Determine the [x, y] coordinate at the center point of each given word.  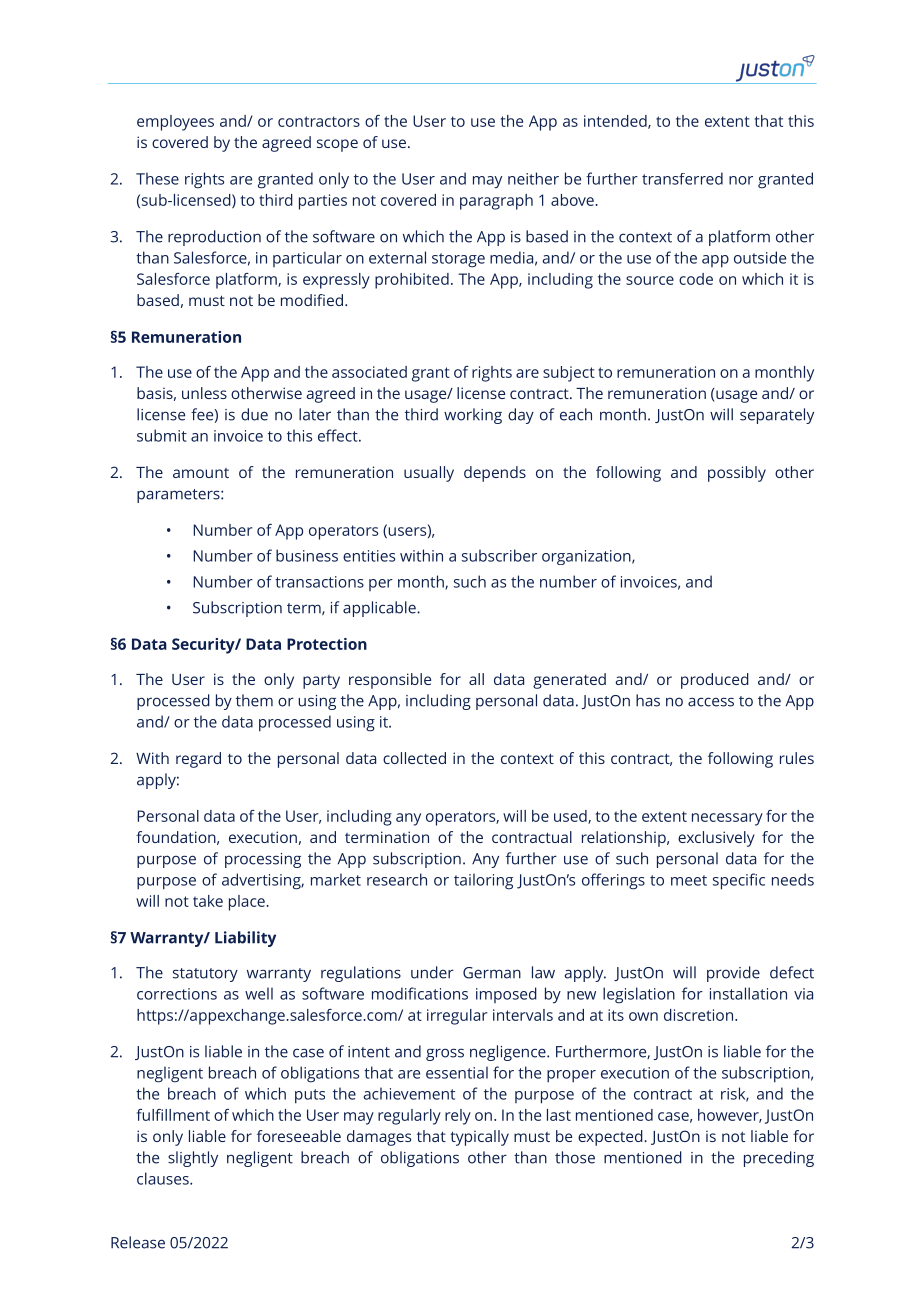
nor [741, 180]
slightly [193, 1159]
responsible [390, 681]
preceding [779, 1159]
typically [479, 1138]
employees [175, 123]
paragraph [496, 202]
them [254, 700]
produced [715, 681]
